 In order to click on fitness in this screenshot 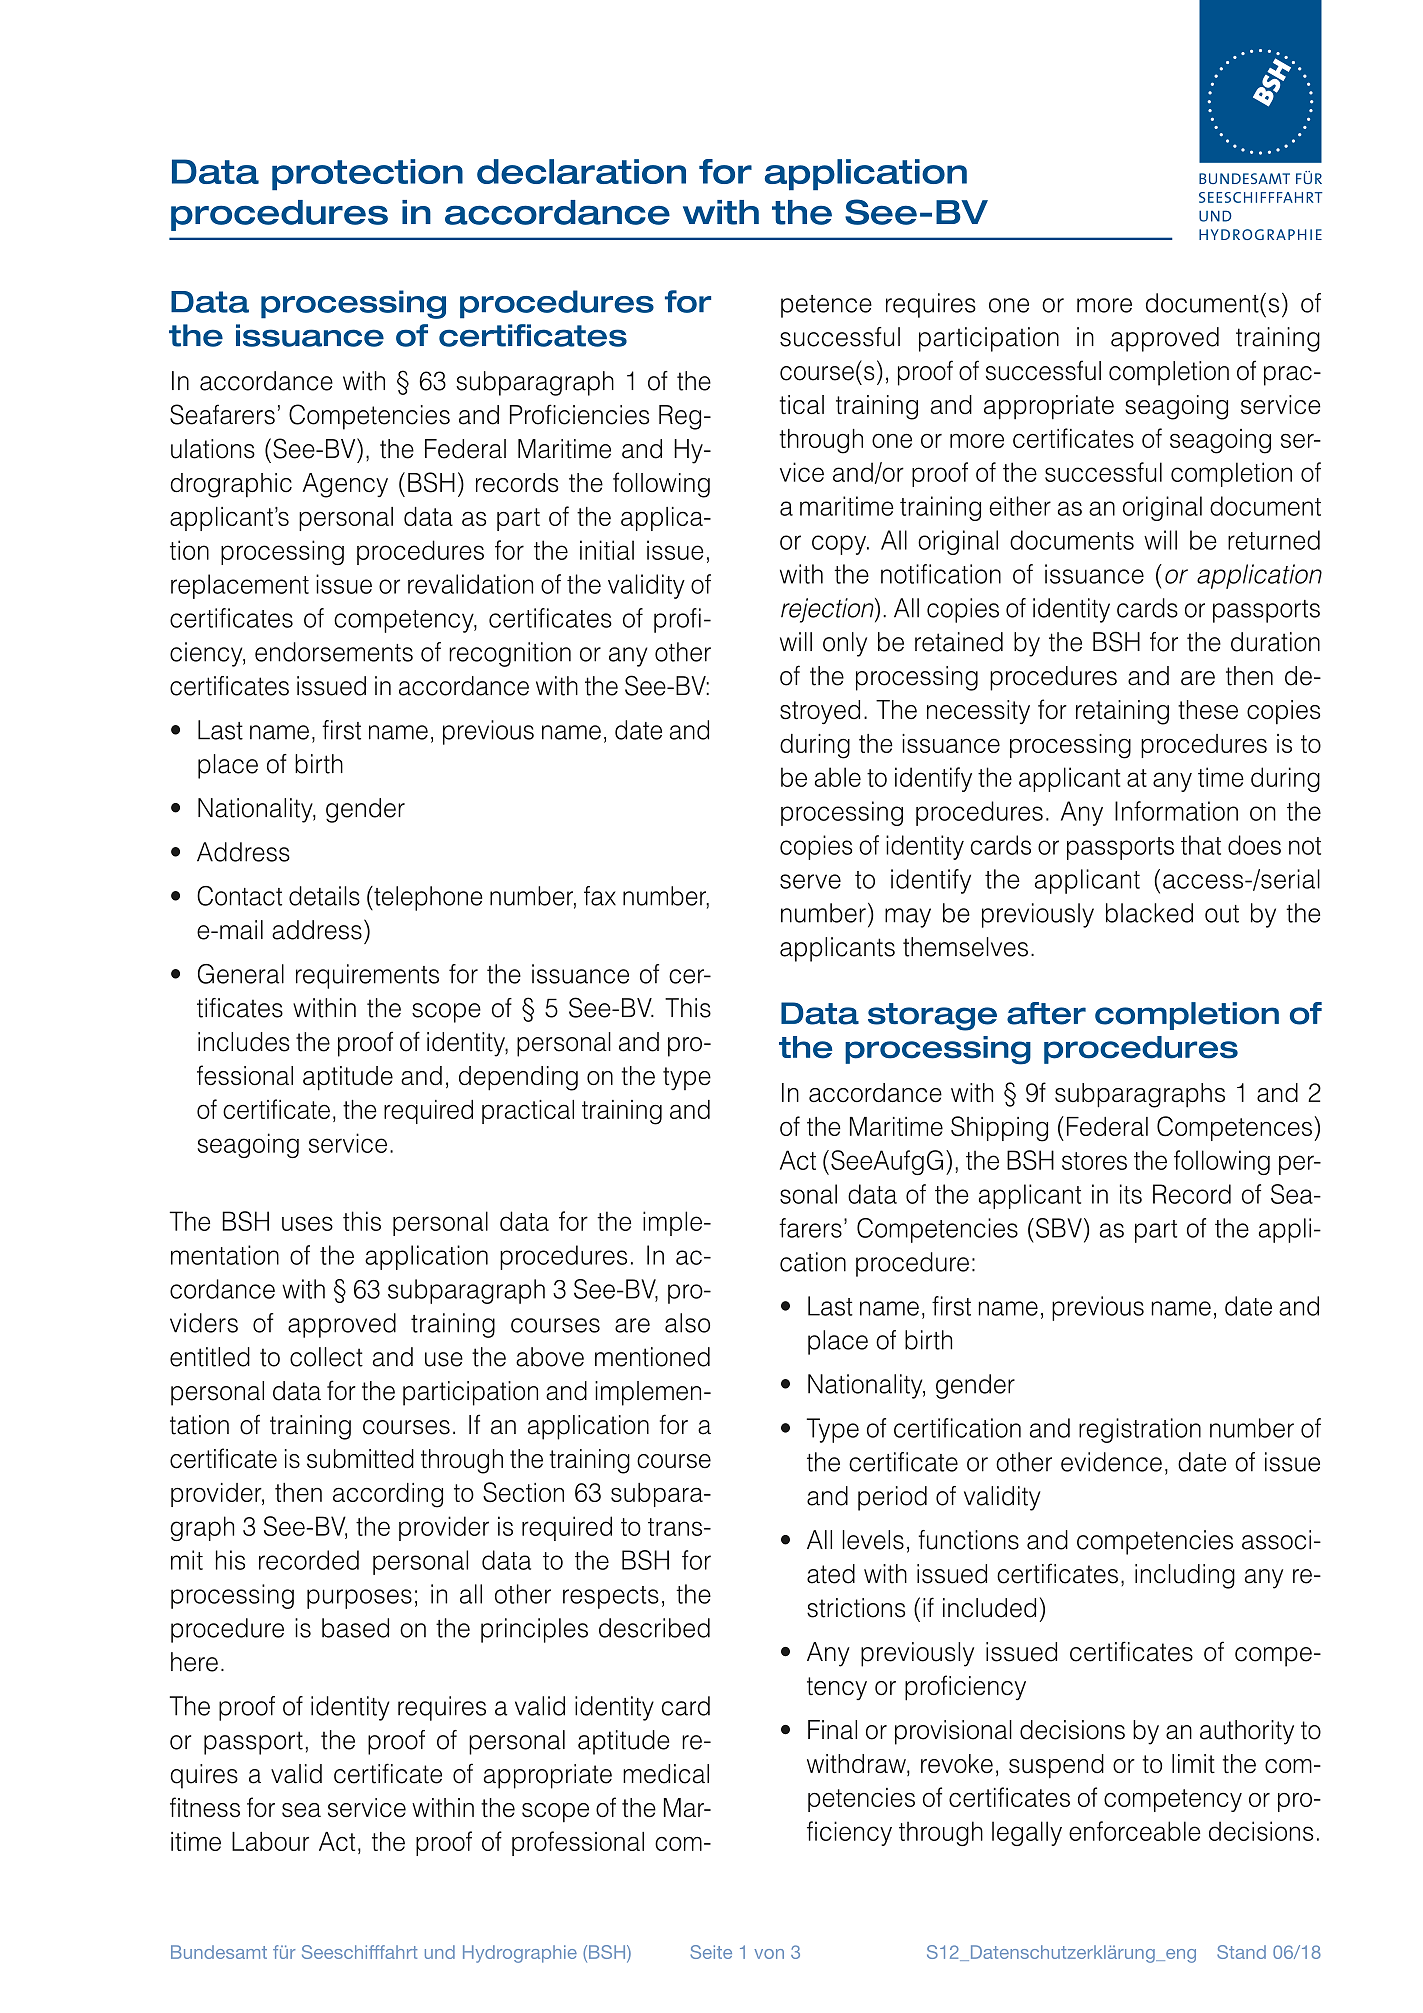, I will do `click(205, 1807)`.
